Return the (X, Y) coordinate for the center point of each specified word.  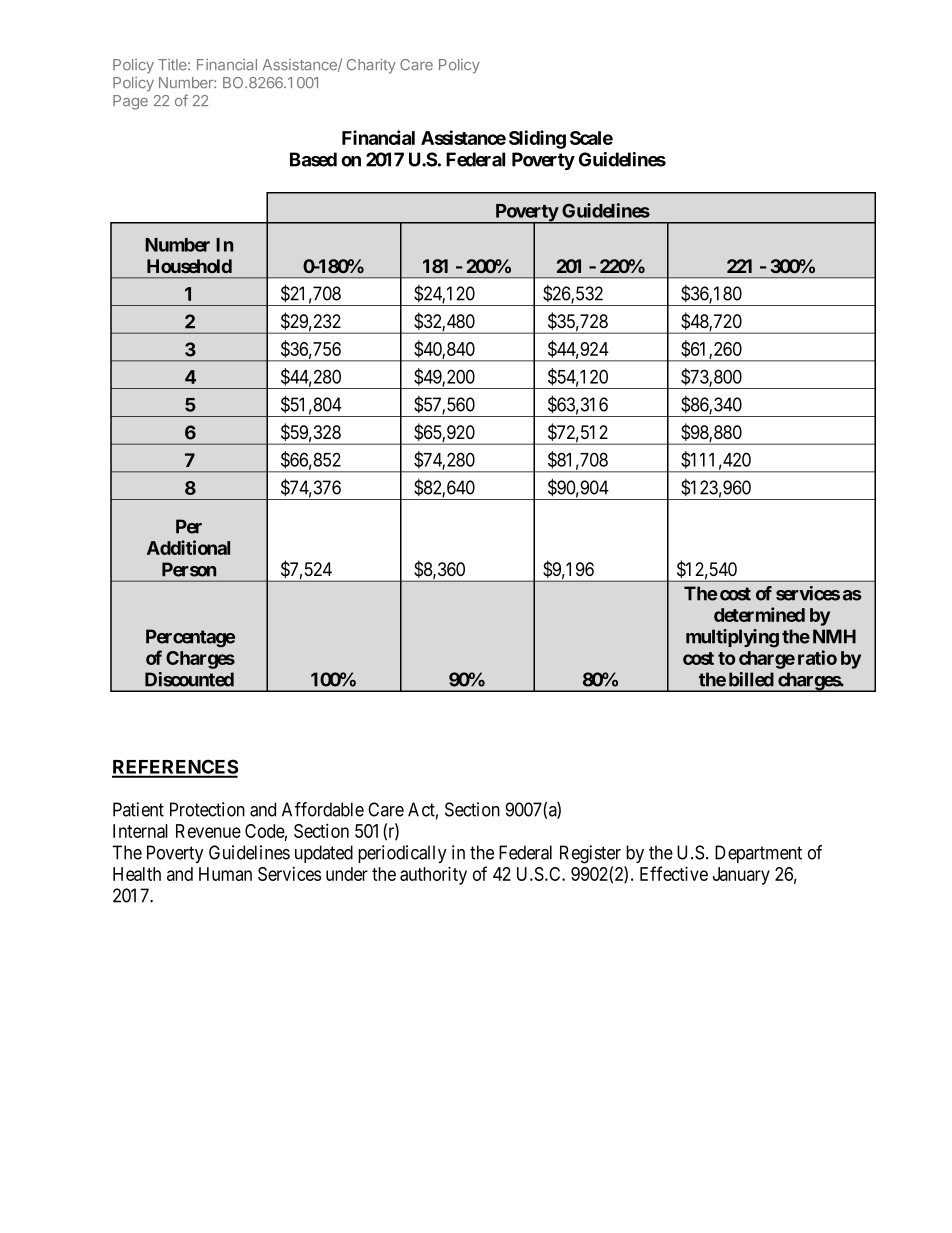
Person (189, 569)
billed (751, 679)
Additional (188, 547)
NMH (834, 636)
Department (758, 854)
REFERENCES (175, 768)
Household (189, 266)
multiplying (732, 638)
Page (130, 102)
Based (313, 159)
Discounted (189, 679)
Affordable (323, 809)
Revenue (208, 831)
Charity (371, 66)
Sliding (537, 139)
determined (759, 614)
